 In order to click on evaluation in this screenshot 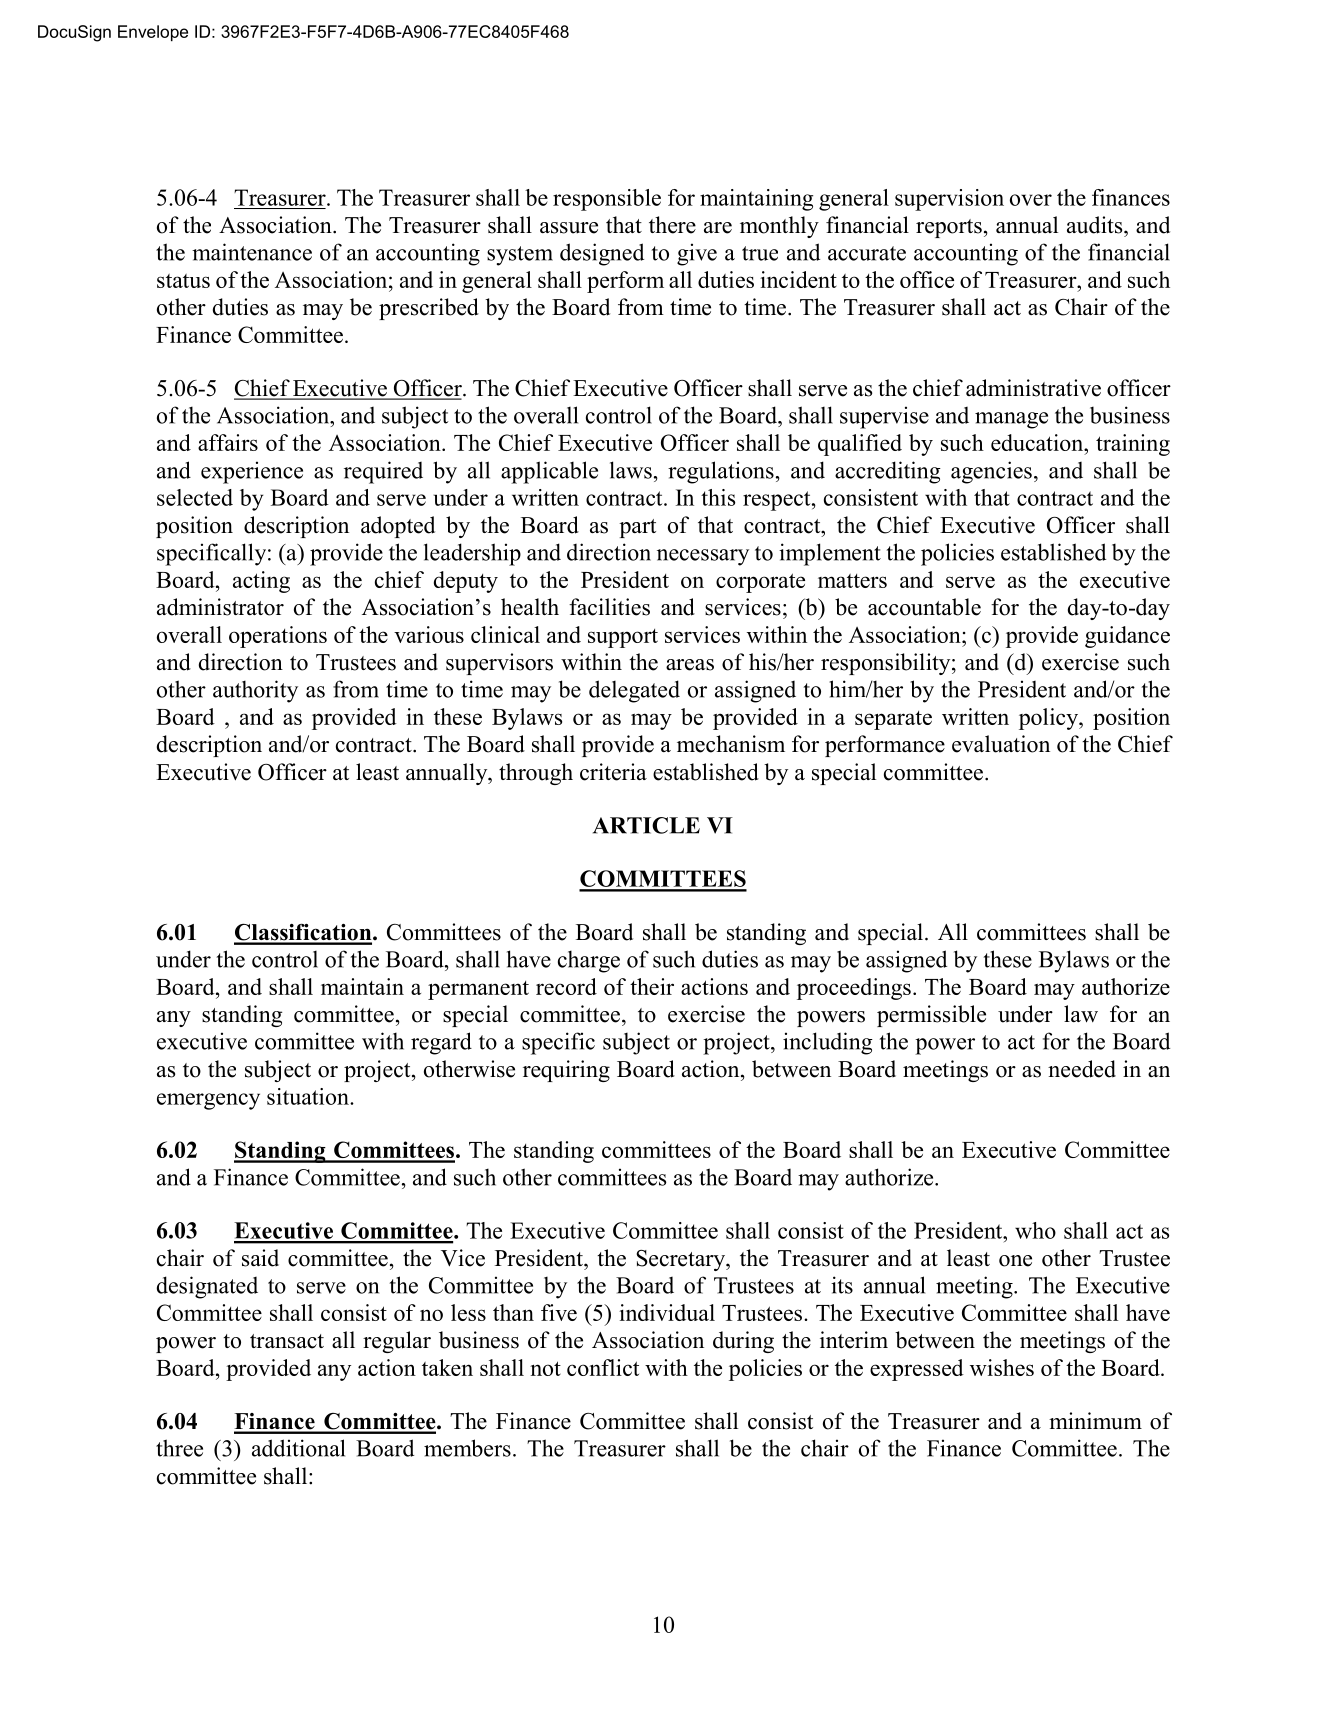, I will do `click(1001, 744)`.
